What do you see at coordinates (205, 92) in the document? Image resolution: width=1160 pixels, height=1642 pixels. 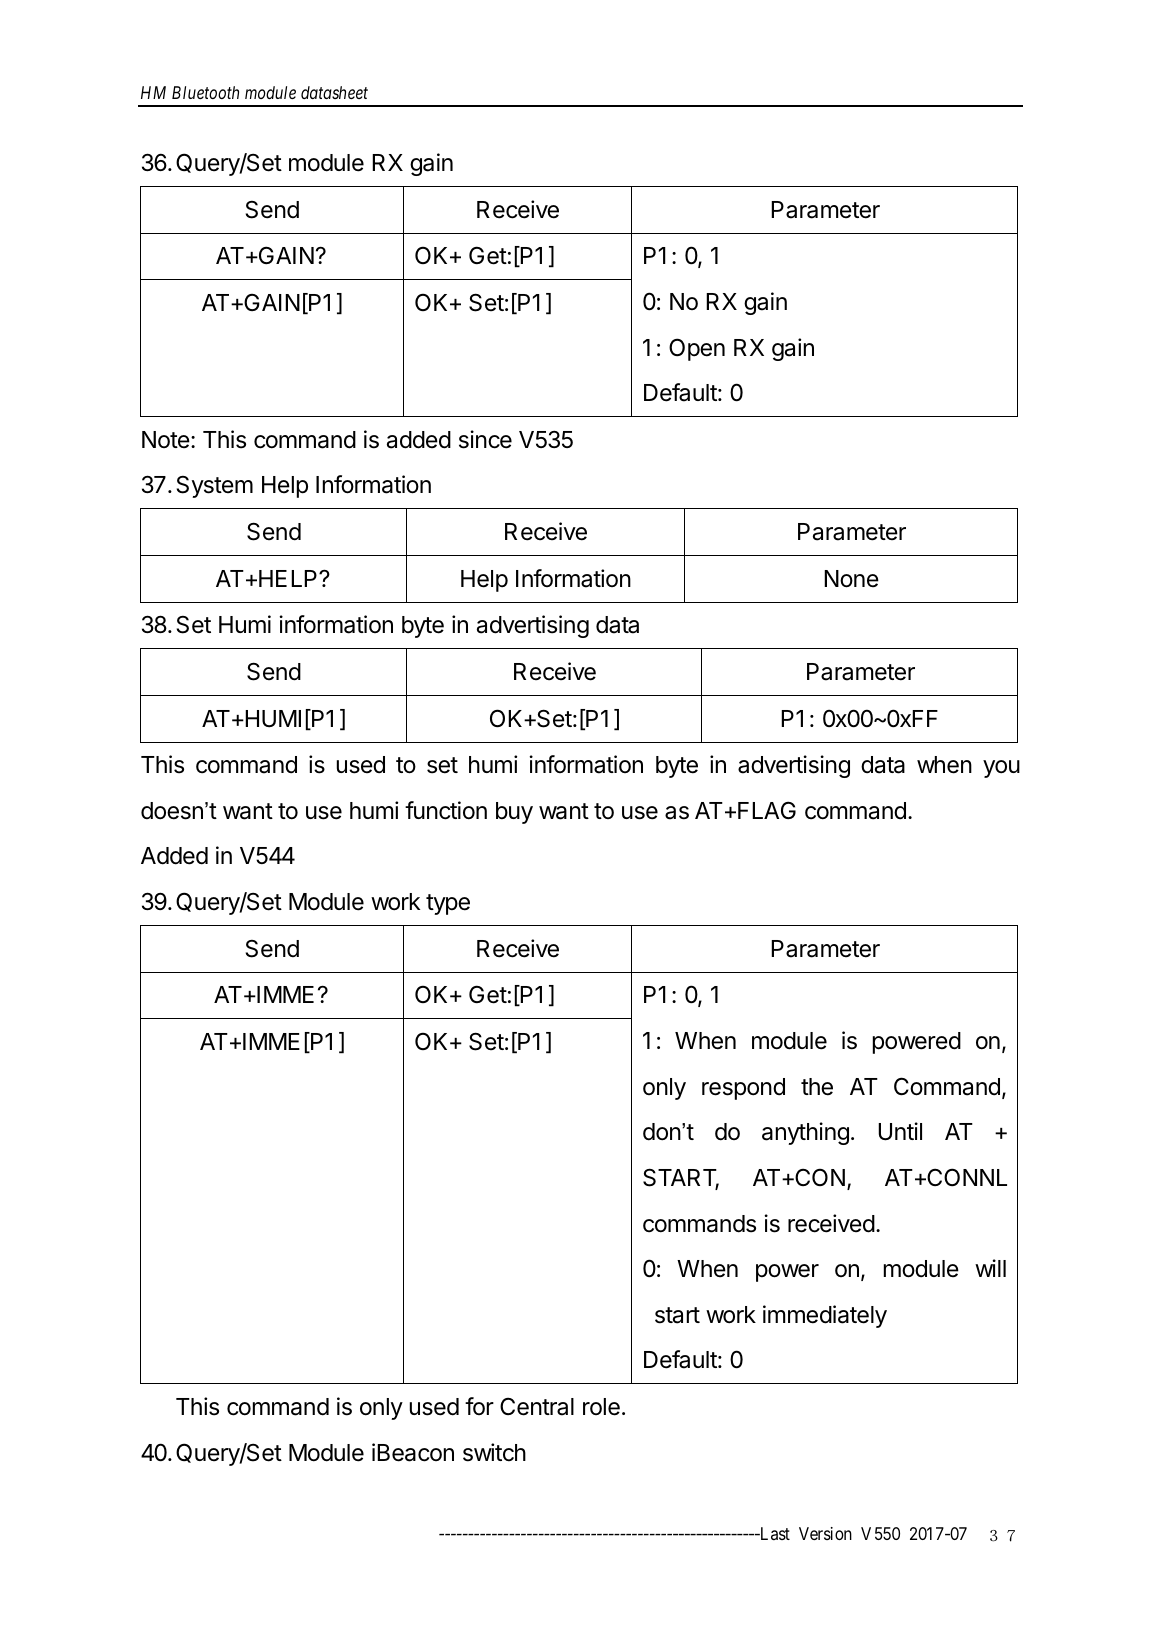 I see `Bluetooth` at bounding box center [205, 92].
